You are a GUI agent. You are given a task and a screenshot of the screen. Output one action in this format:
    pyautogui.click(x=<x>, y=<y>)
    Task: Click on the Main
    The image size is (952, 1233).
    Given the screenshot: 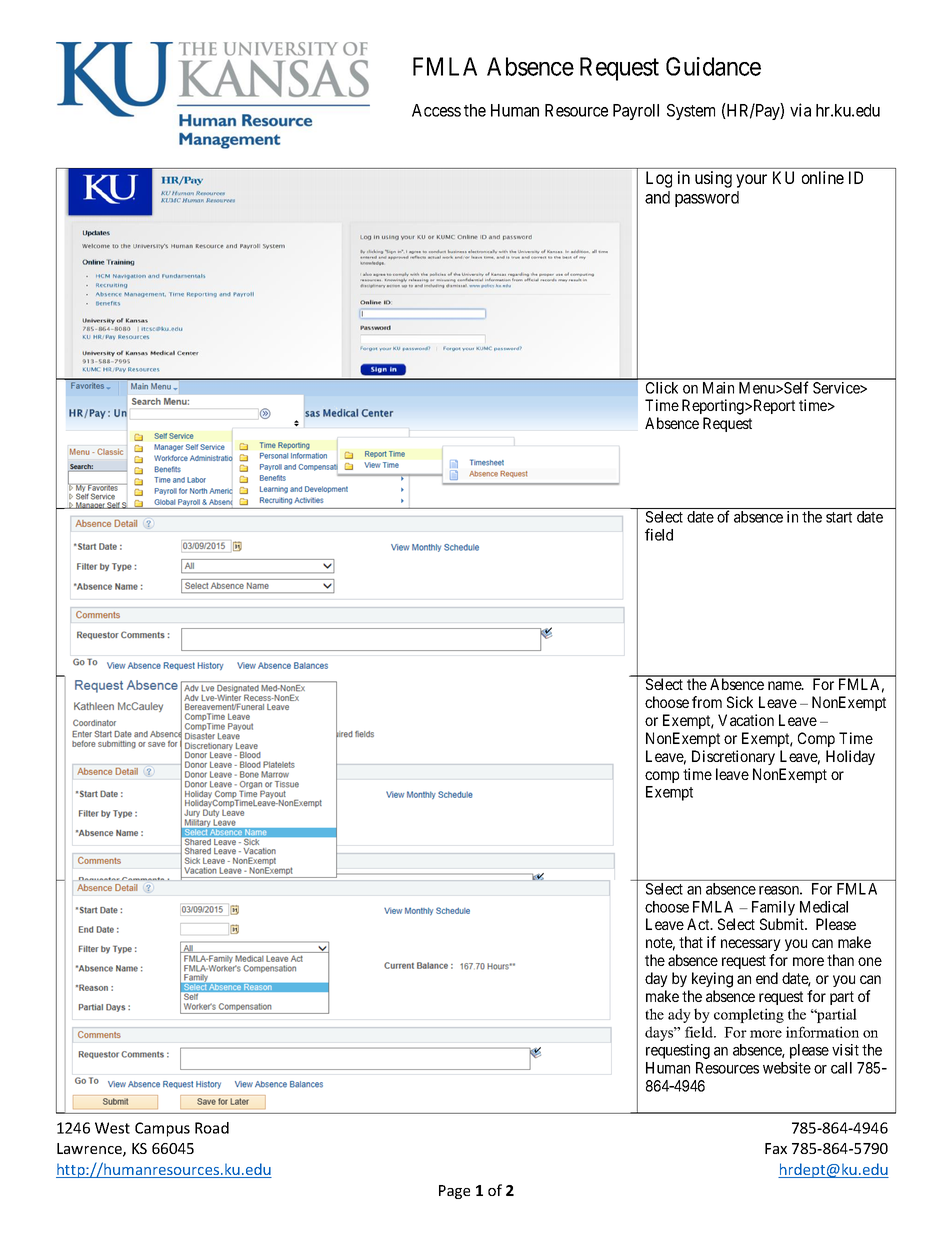 What is the action you would take?
    pyautogui.click(x=718, y=388)
